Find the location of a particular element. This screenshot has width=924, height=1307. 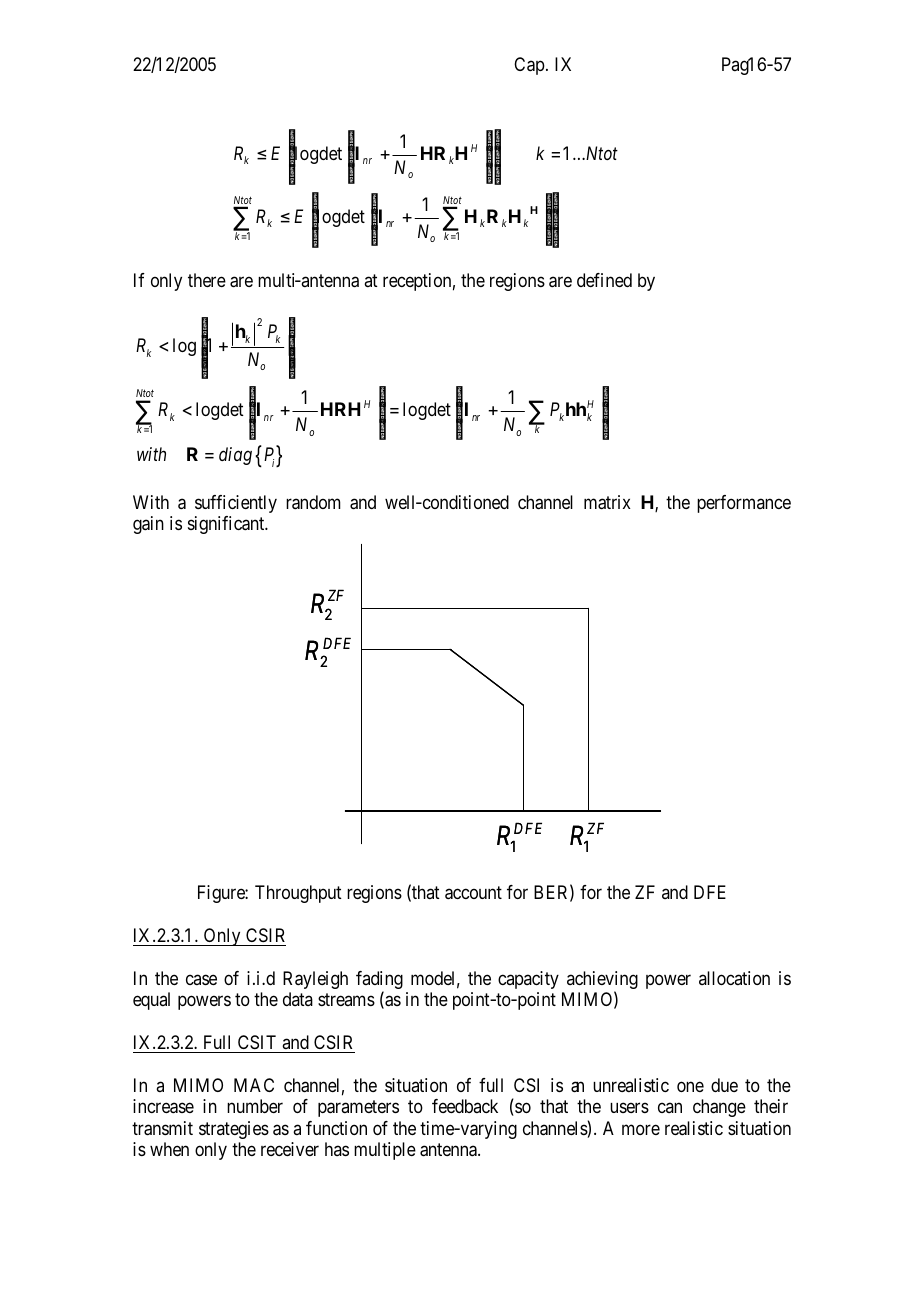

defined is located at coordinates (604, 280).
